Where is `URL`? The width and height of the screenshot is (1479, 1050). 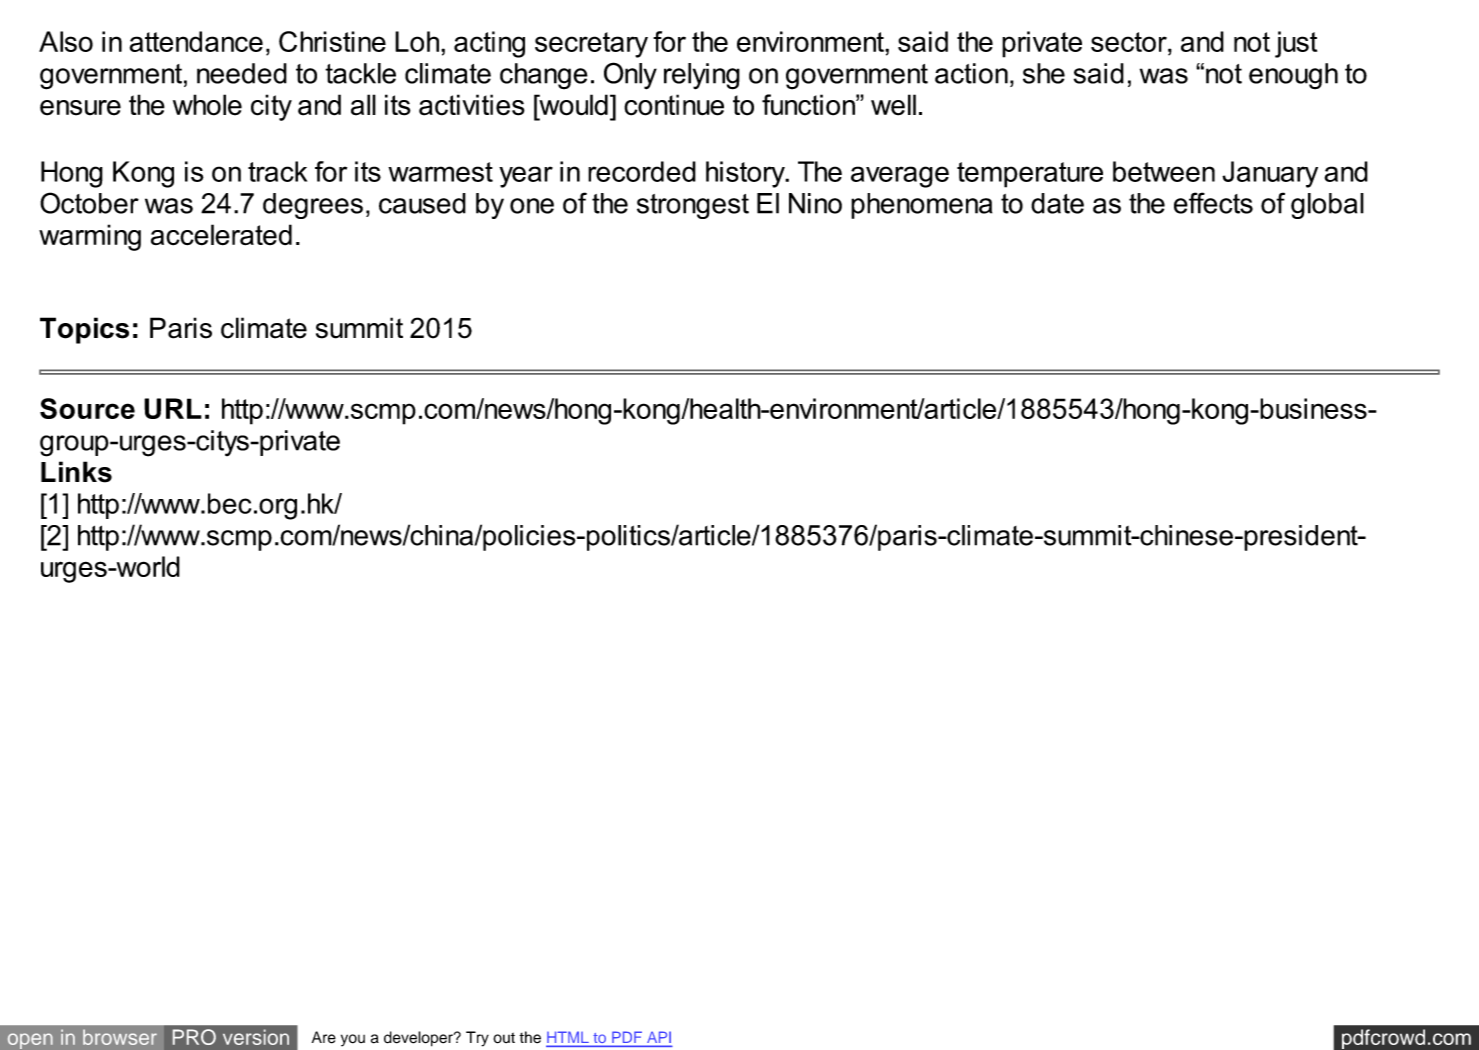
URL is located at coordinates (173, 408).
